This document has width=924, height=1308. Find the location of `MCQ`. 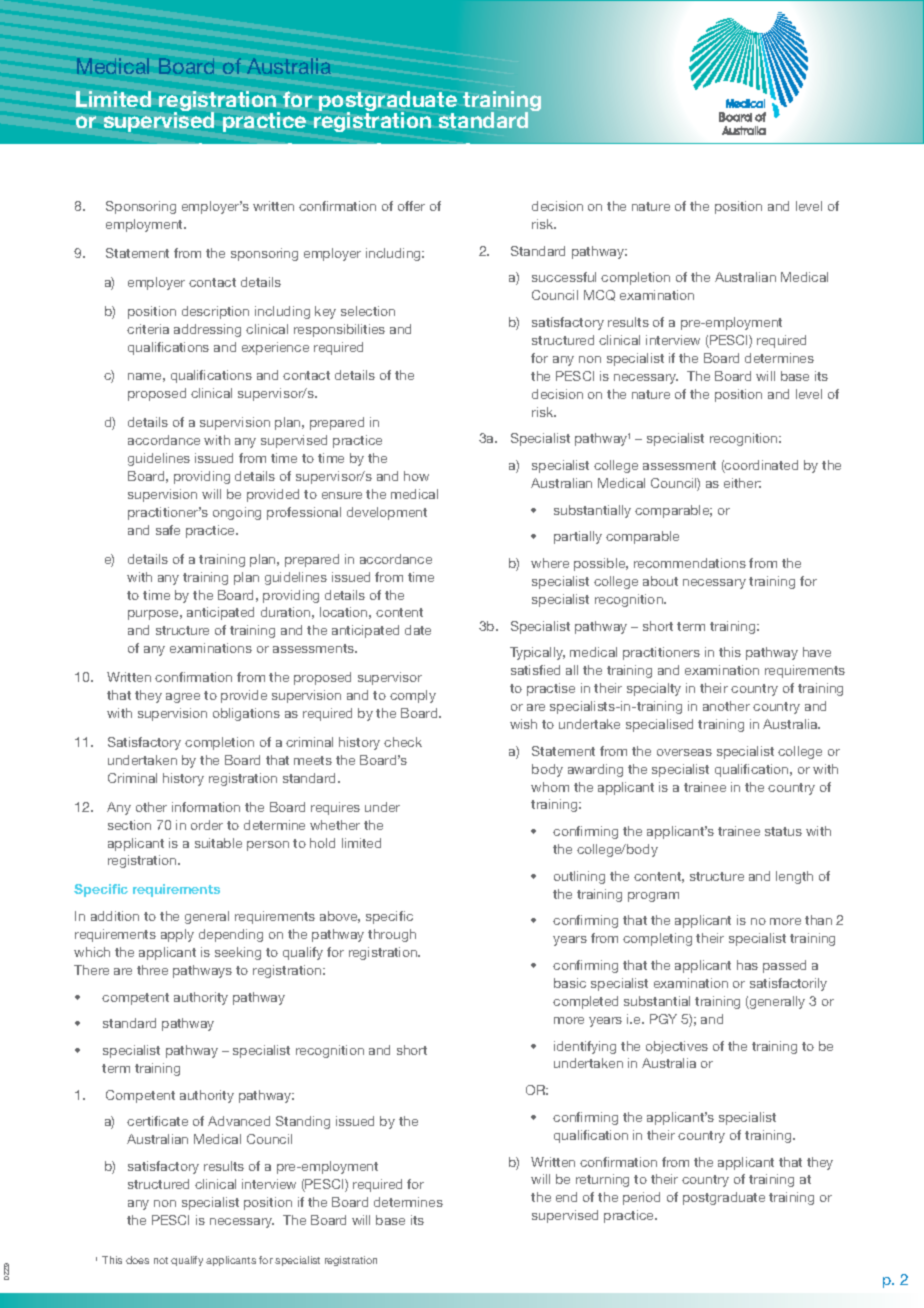

MCQ is located at coordinates (599, 295).
